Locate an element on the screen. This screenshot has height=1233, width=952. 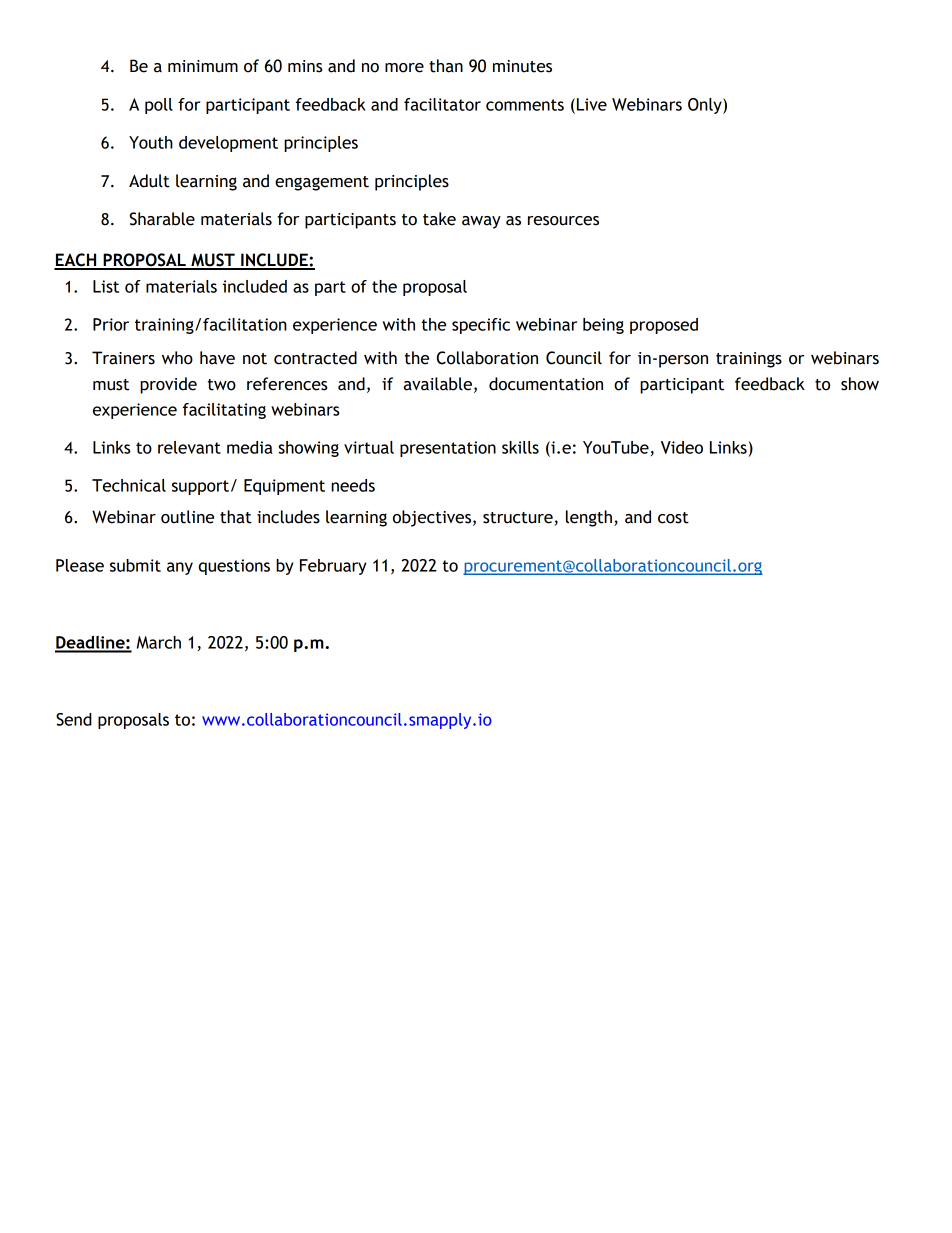
length is located at coordinates (589, 518).
